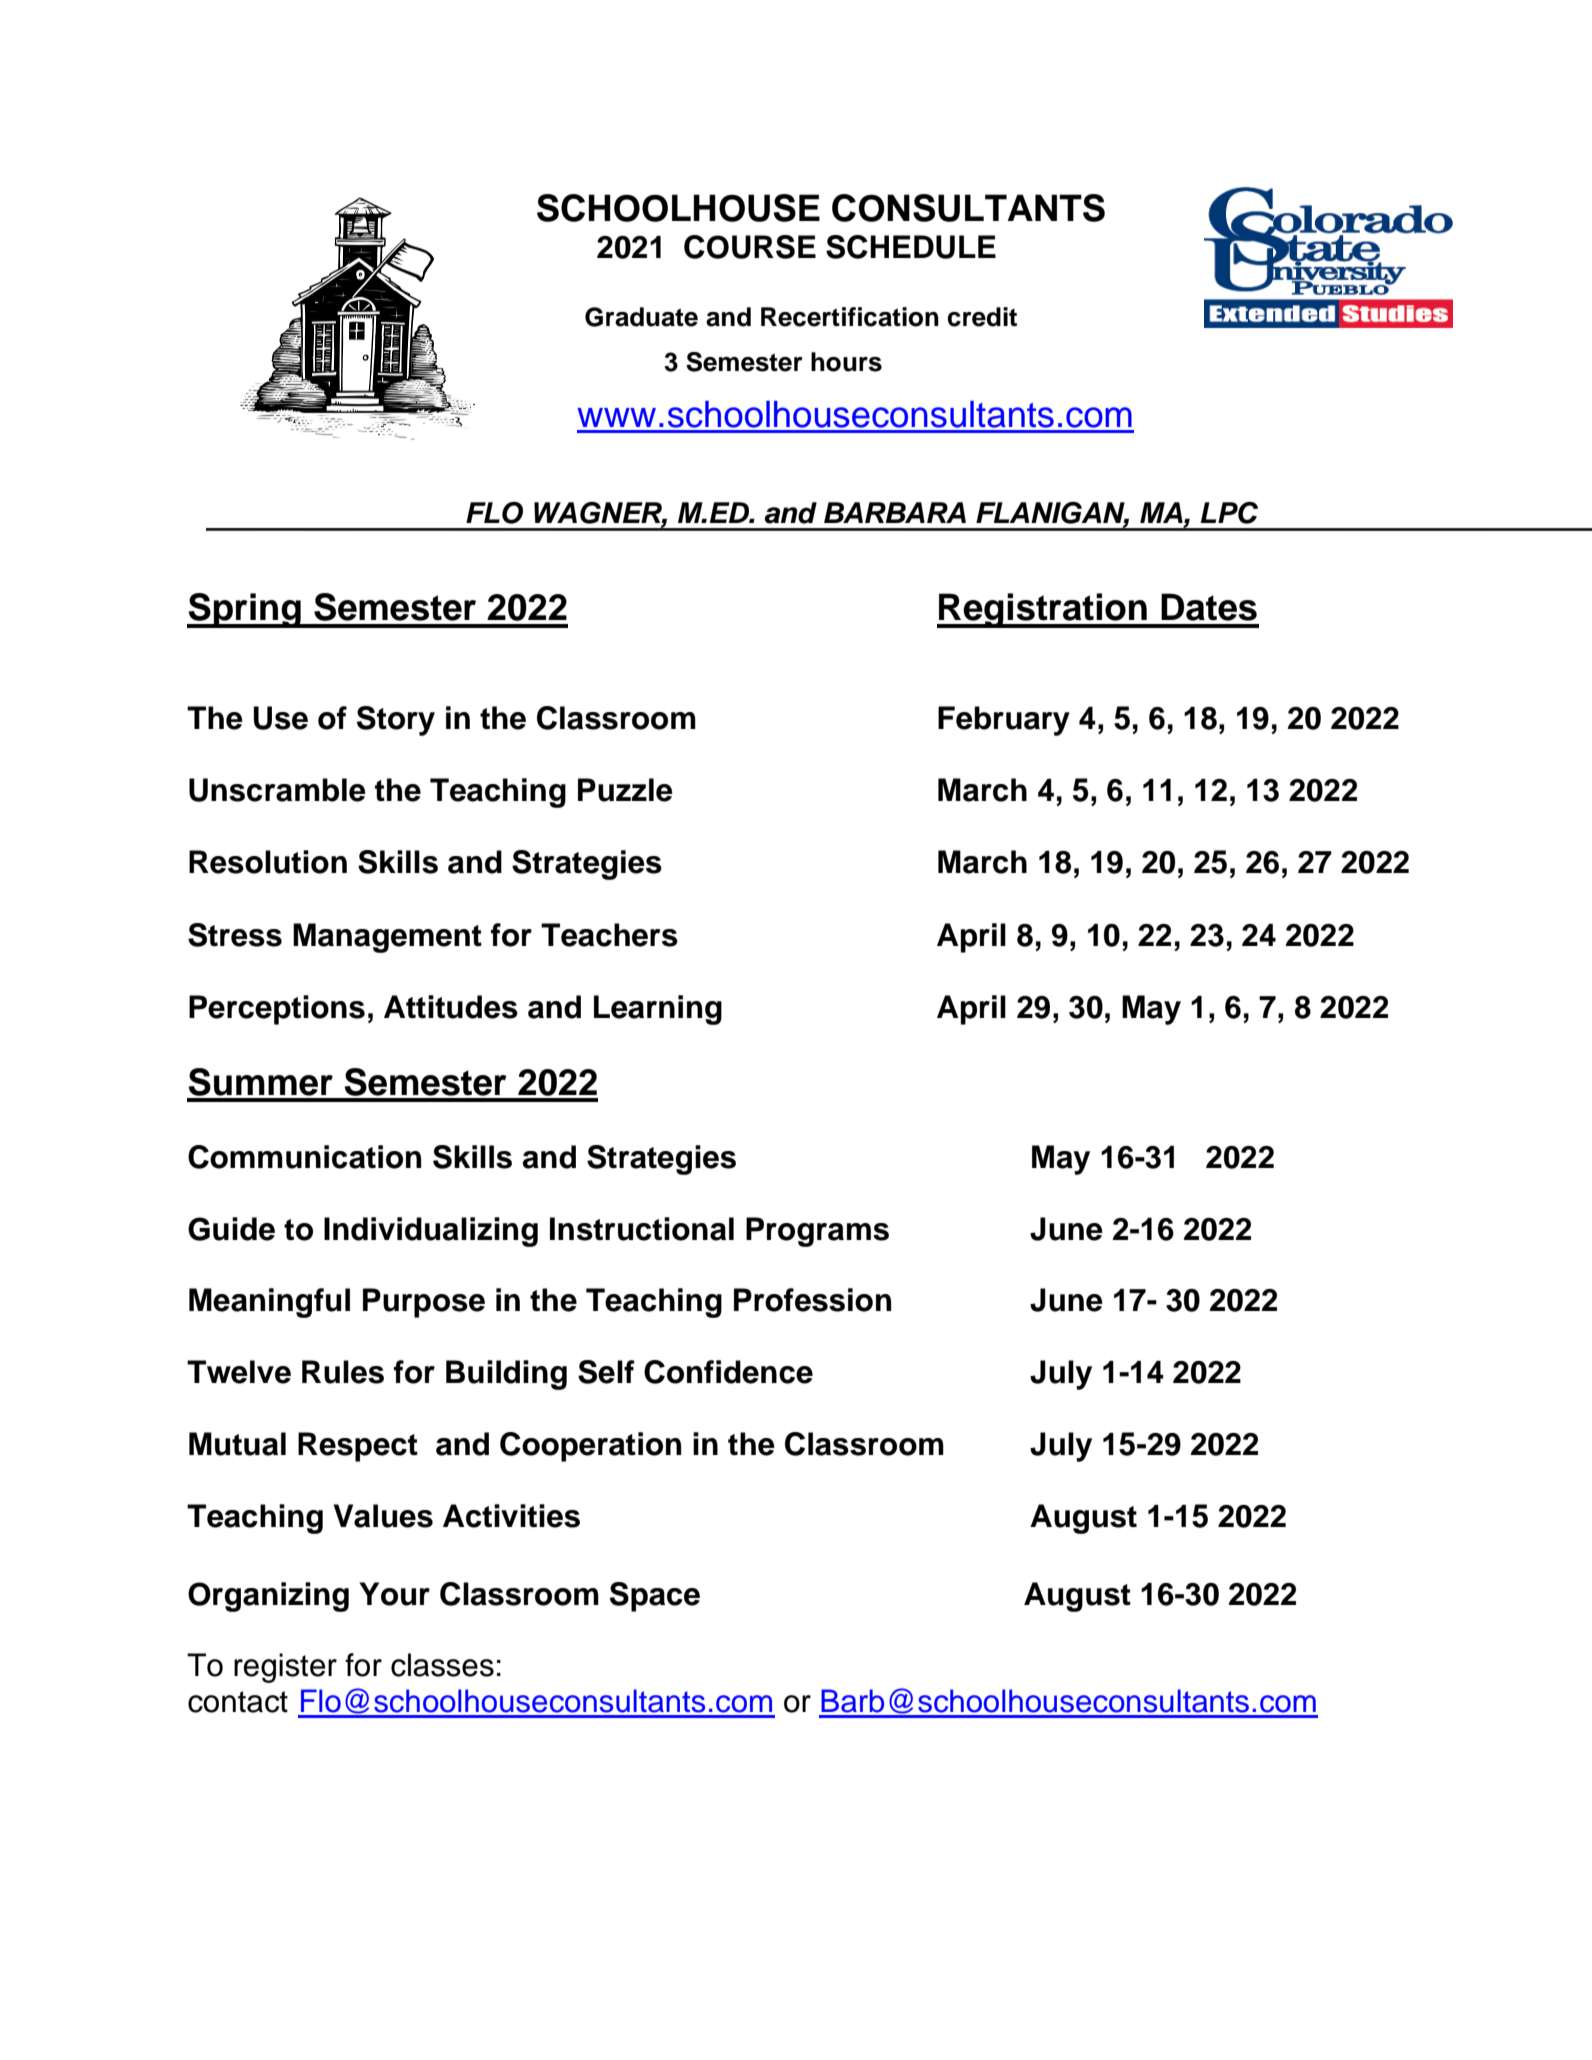 Image resolution: width=1592 pixels, height=2060 pixels. What do you see at coordinates (387, 938) in the image?
I see `Management` at bounding box center [387, 938].
